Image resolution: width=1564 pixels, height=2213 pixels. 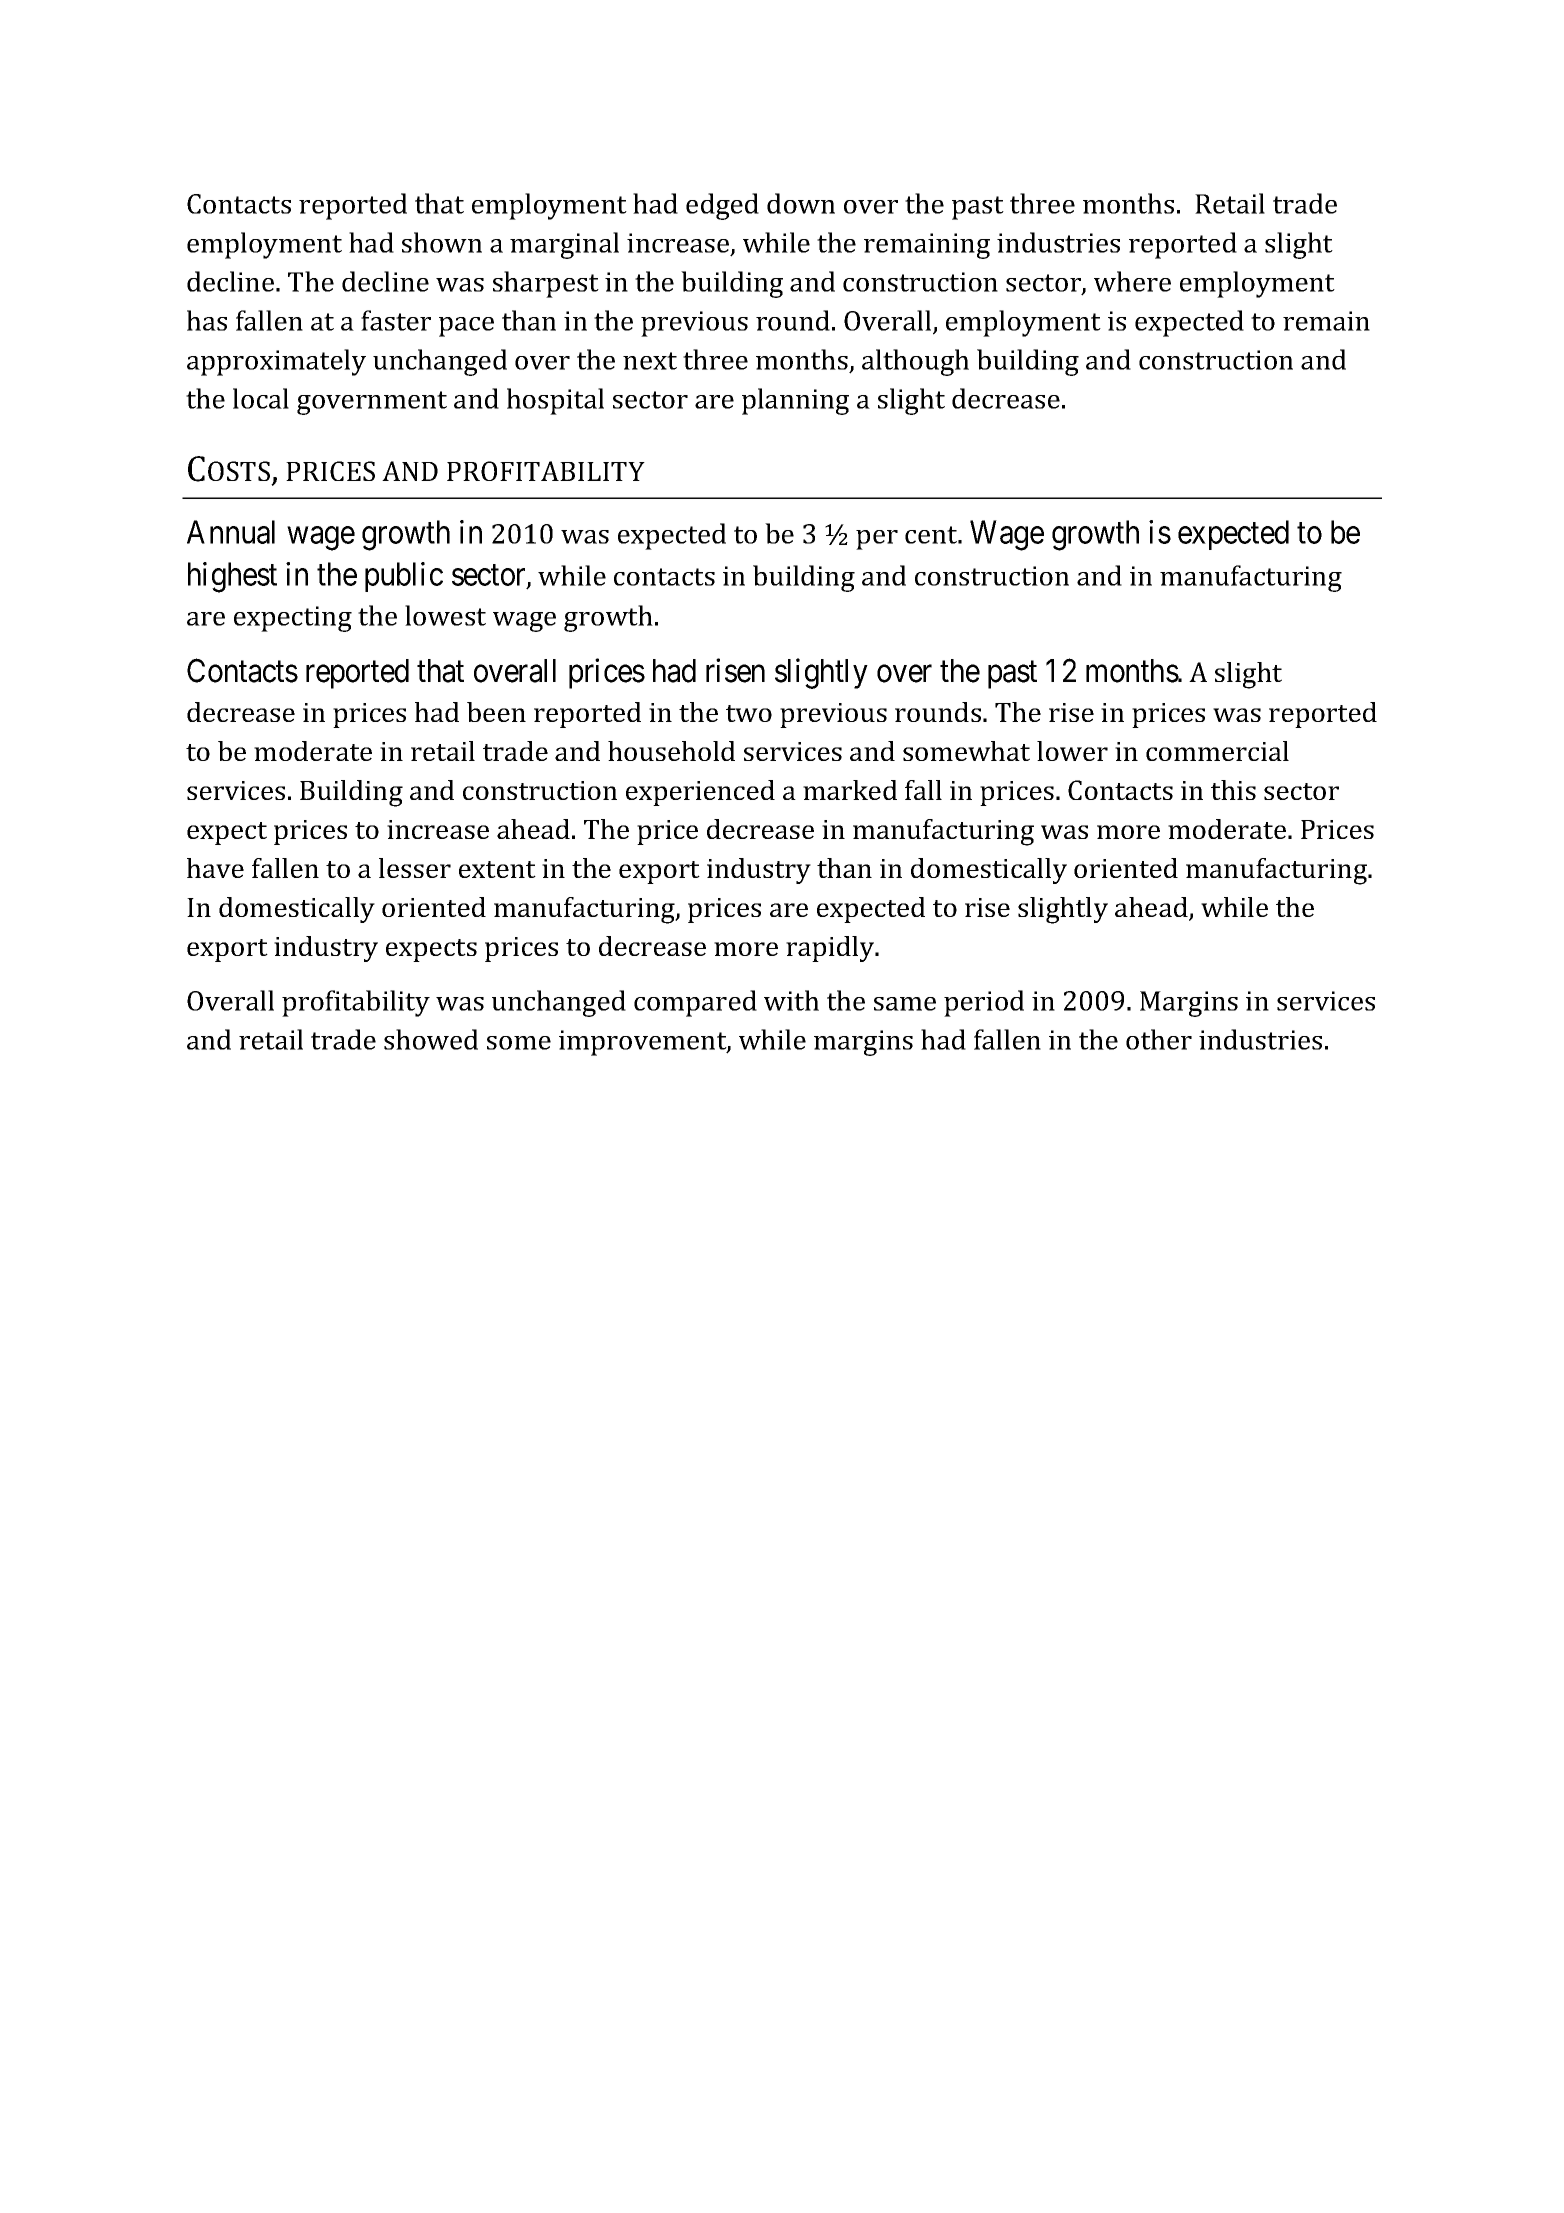 I want to click on where, so click(x=1132, y=281).
